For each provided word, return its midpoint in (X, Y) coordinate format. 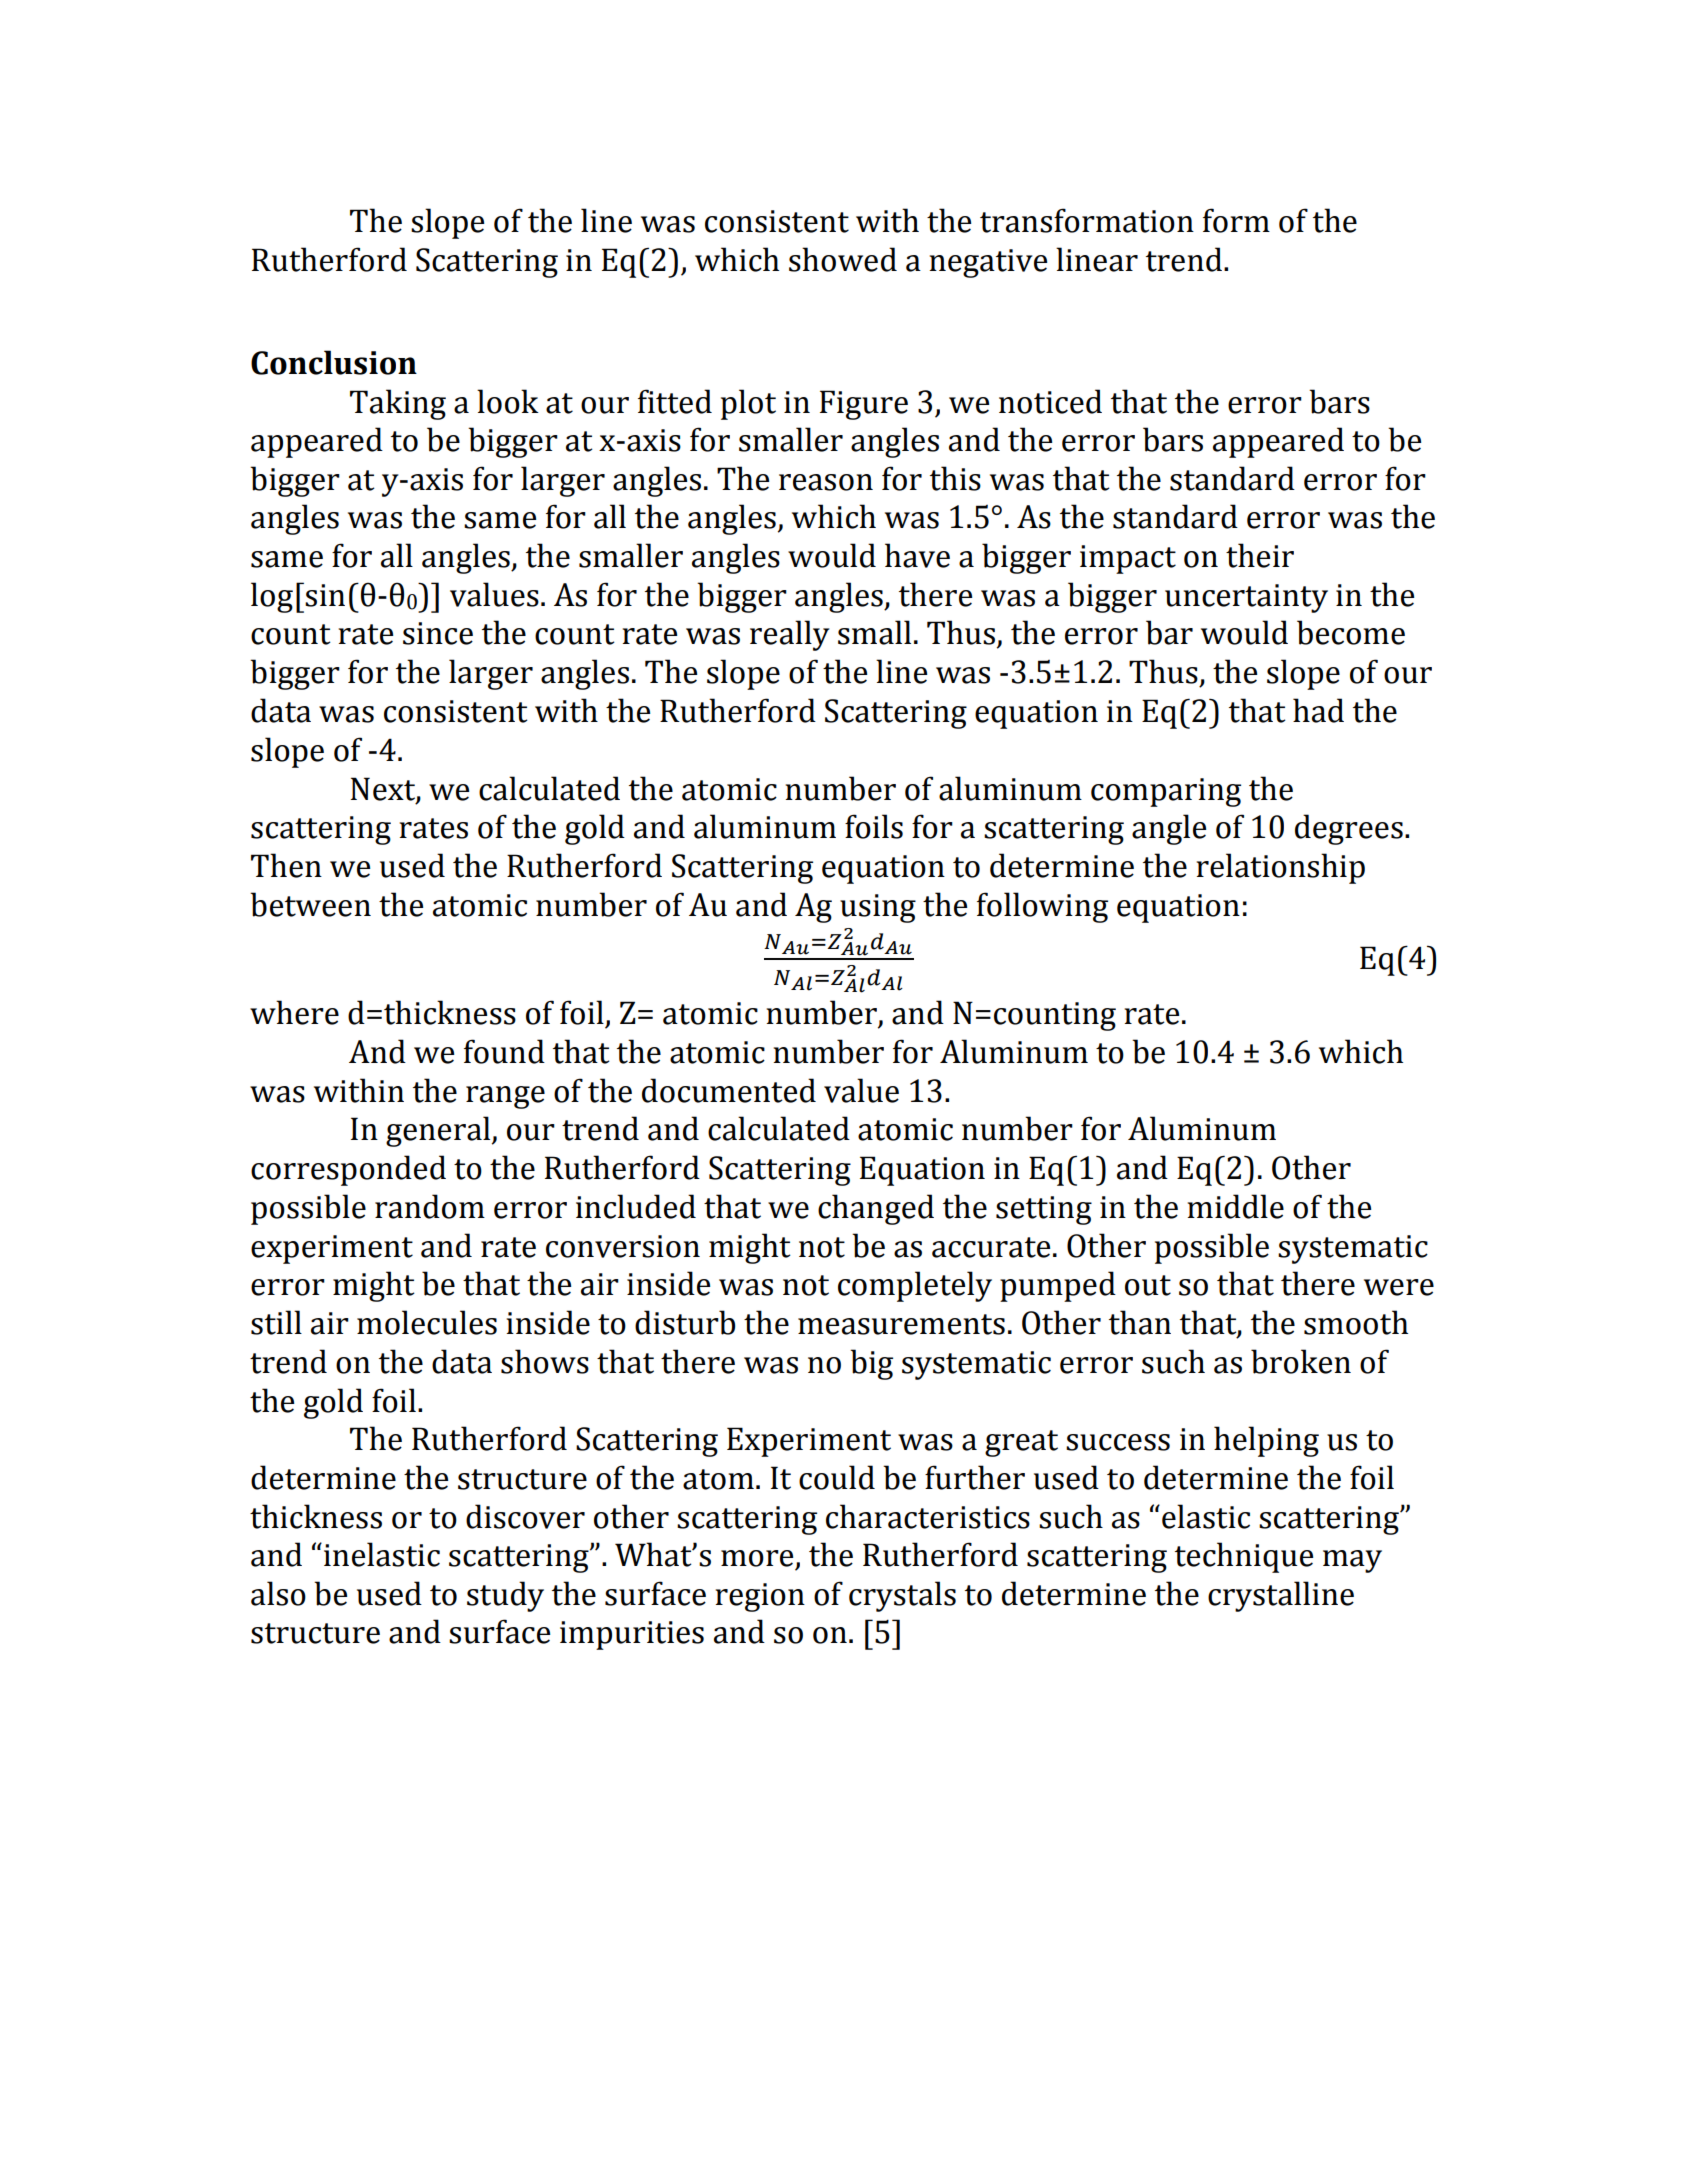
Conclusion (334, 362)
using (878, 908)
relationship (1281, 868)
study (505, 1596)
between (310, 904)
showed (843, 259)
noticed (1050, 401)
